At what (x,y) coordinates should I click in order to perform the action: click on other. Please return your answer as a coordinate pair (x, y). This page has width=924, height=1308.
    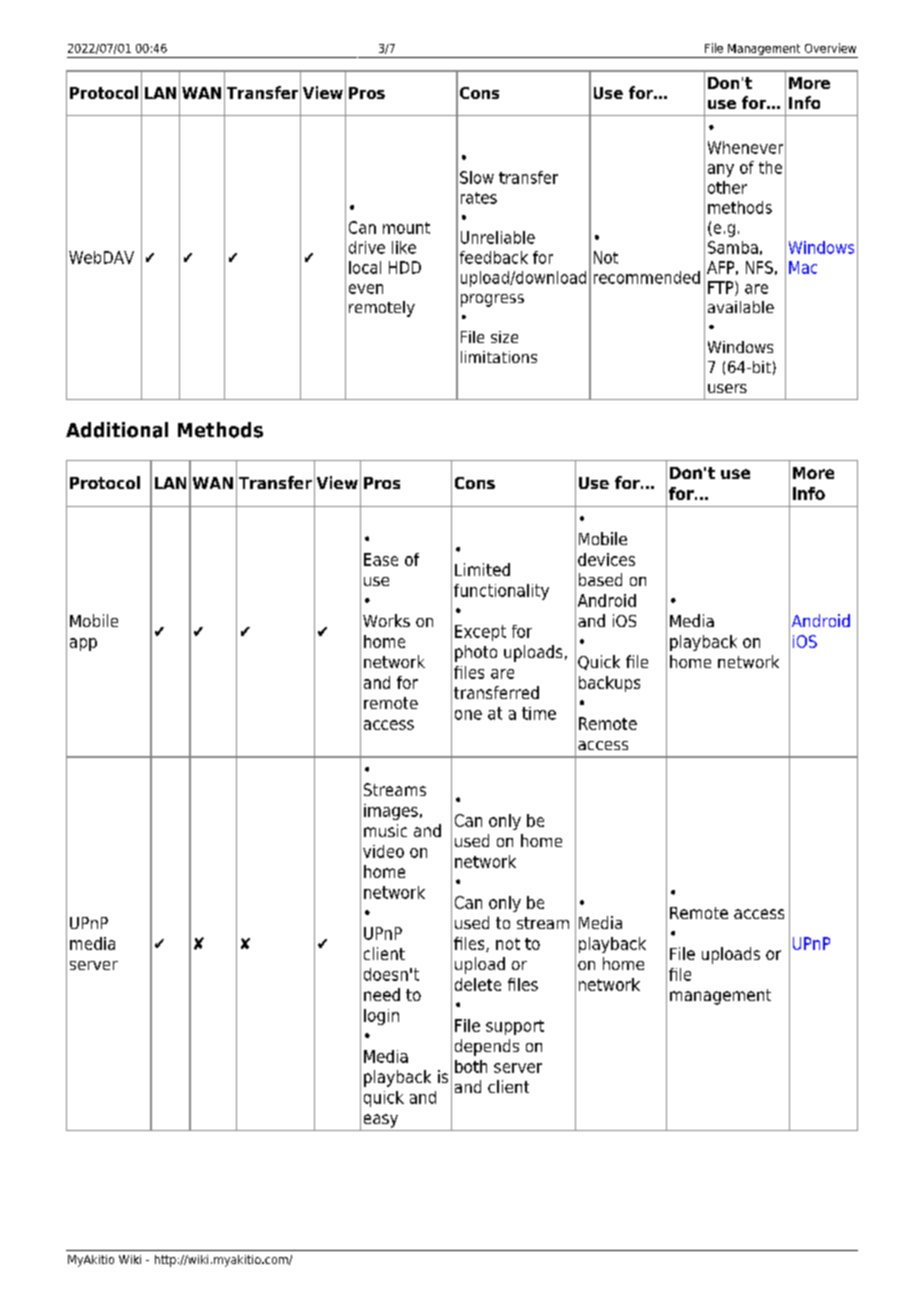
    Looking at the image, I should click on (727, 187).
